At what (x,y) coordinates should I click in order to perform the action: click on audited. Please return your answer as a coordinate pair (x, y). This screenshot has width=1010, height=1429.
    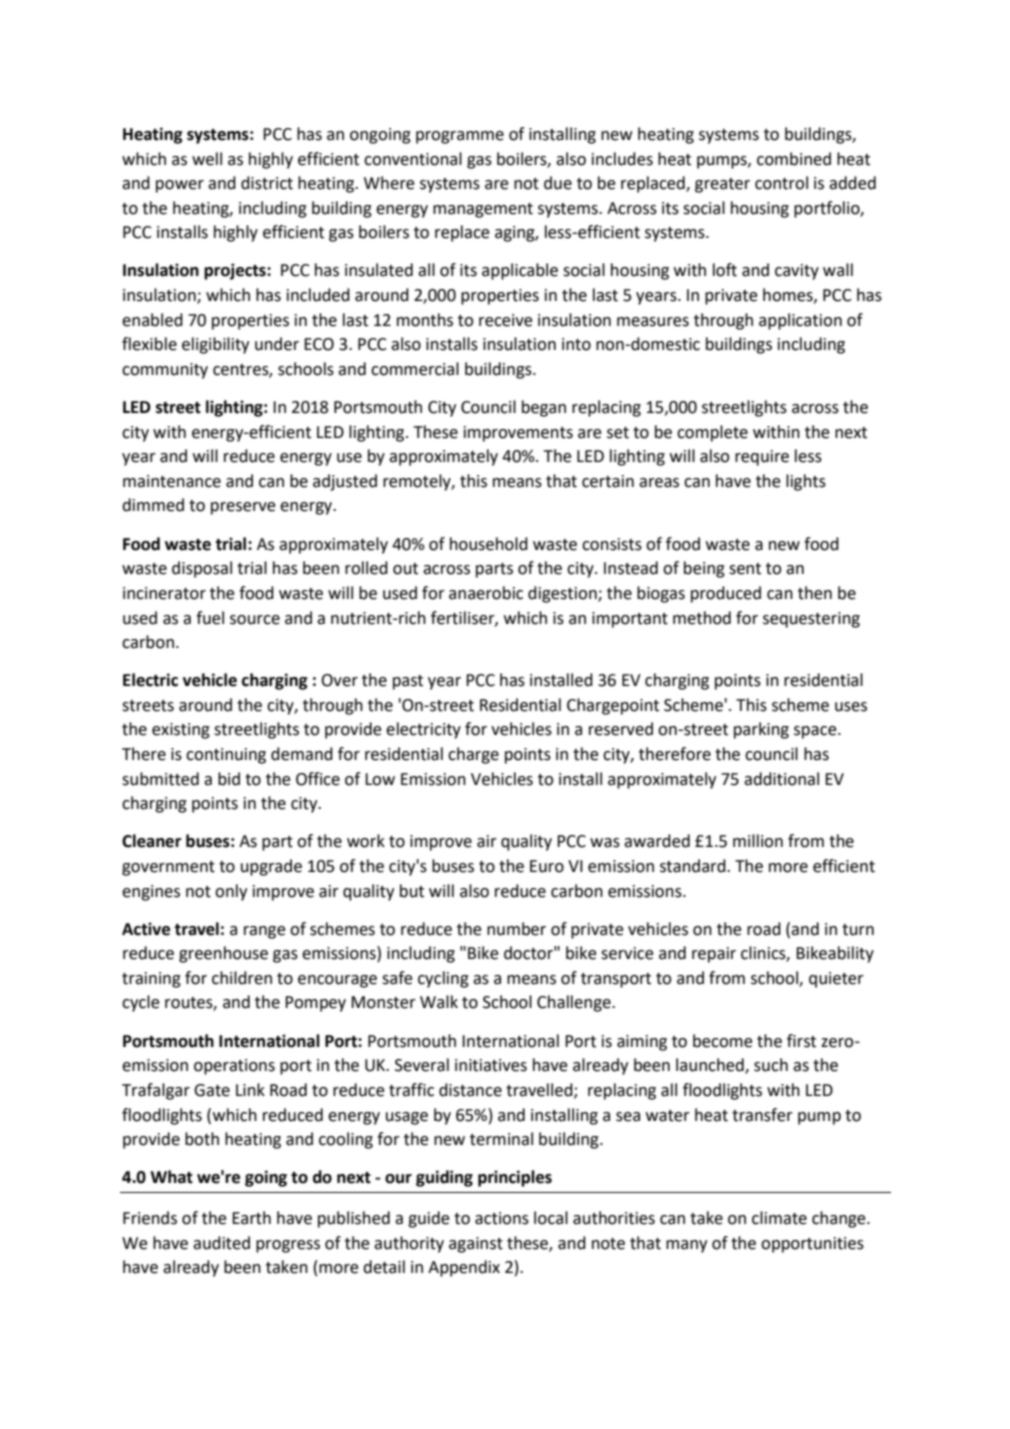
    Looking at the image, I should click on (221, 1243).
